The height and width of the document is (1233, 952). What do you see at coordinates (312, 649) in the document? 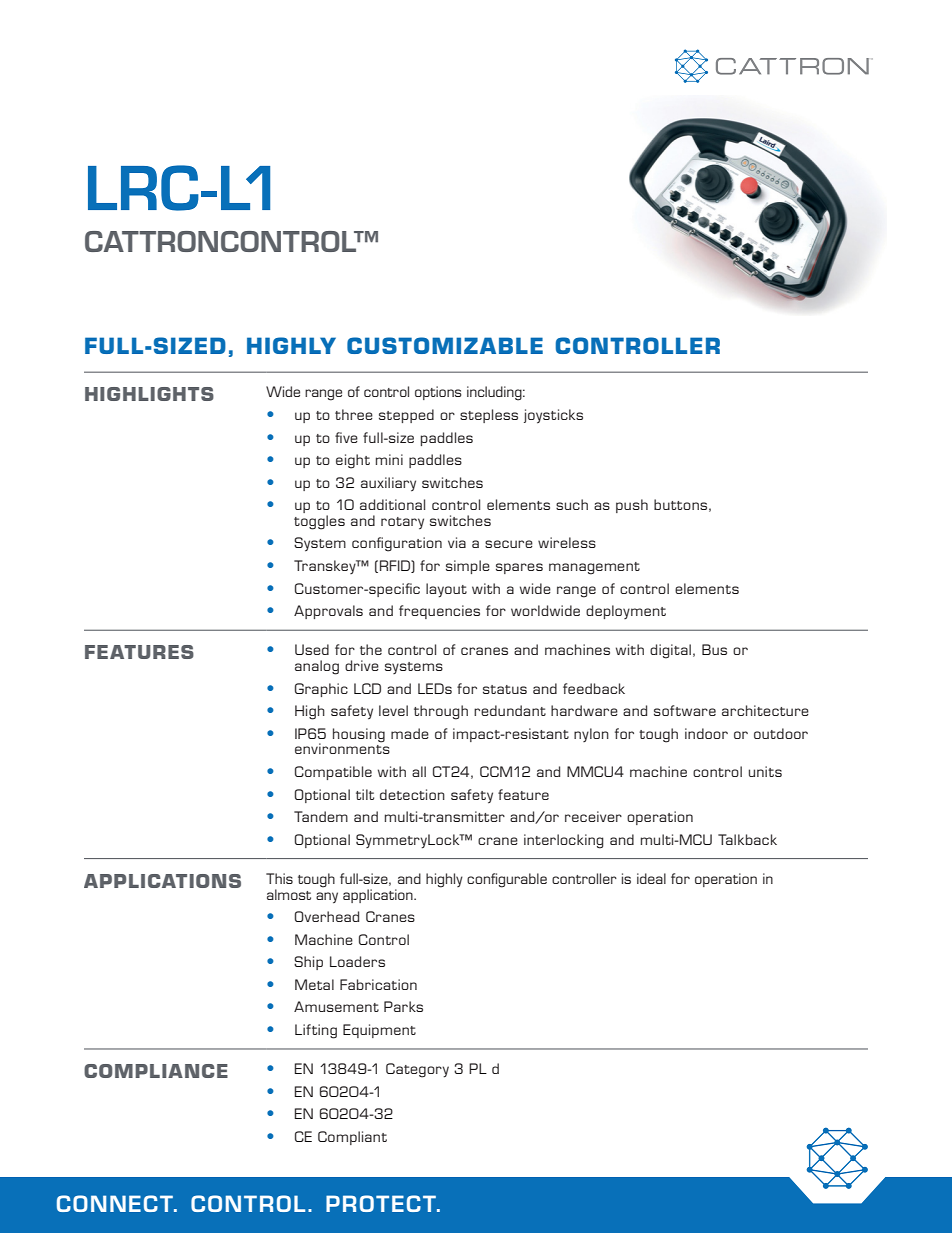
I see `Used` at bounding box center [312, 649].
